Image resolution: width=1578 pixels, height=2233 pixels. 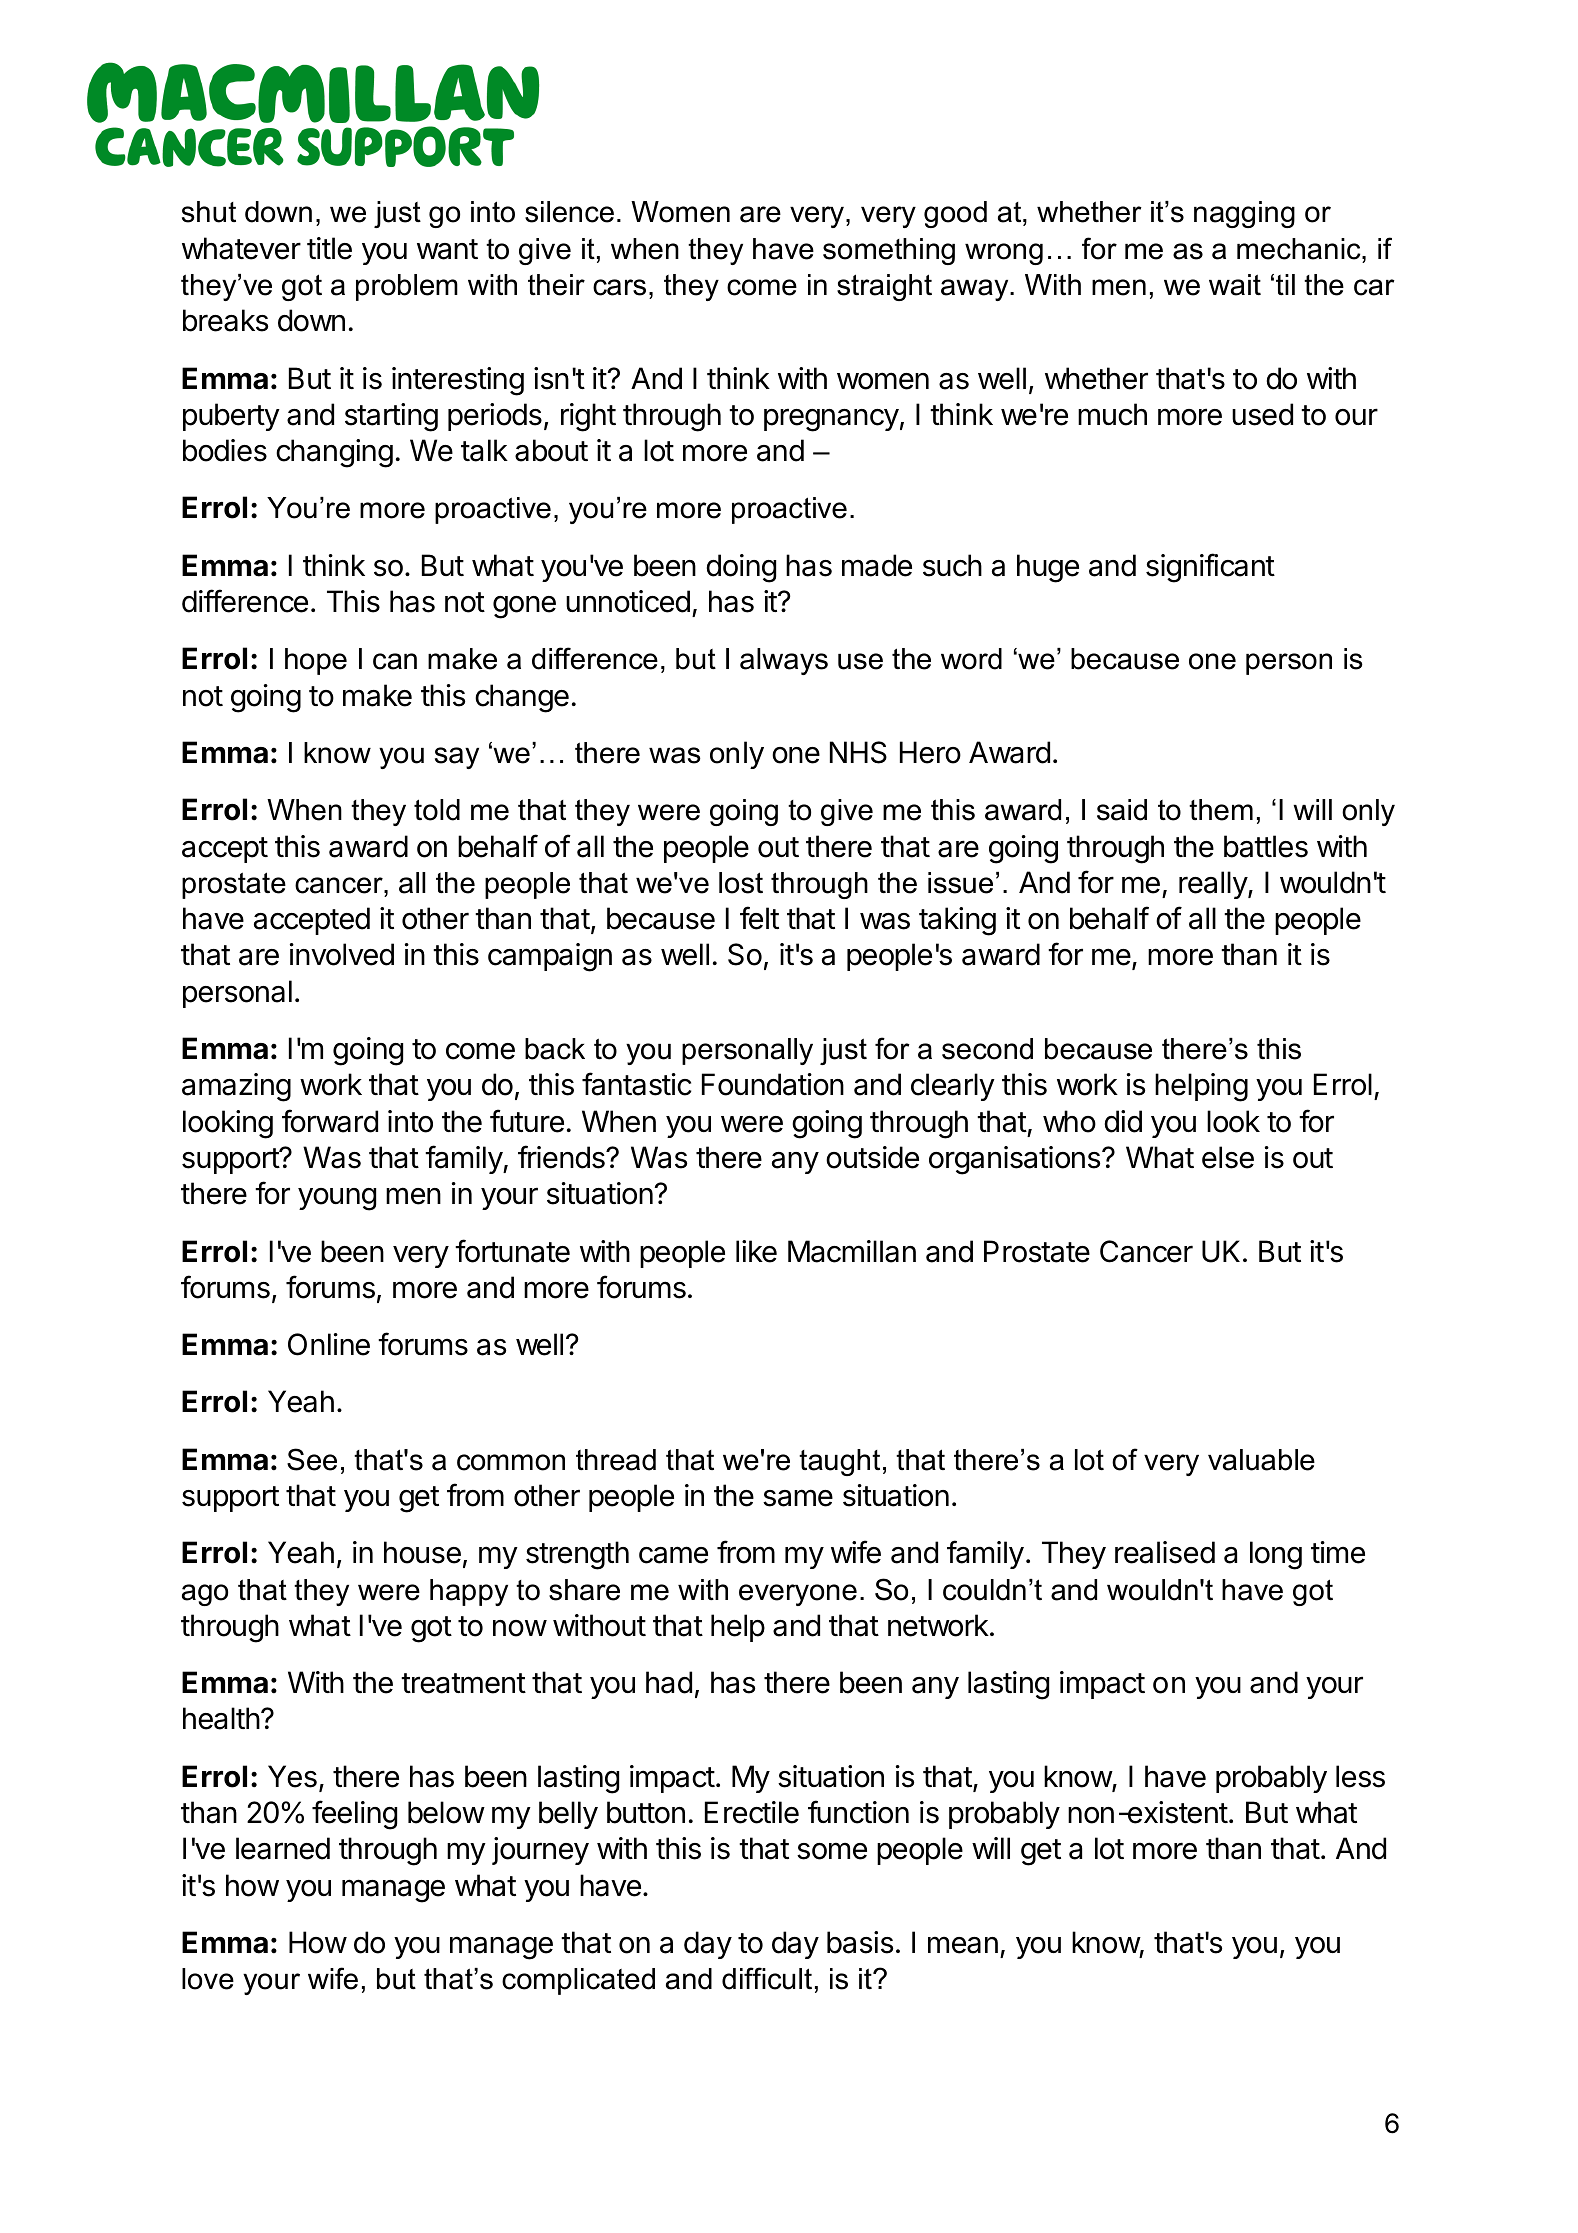 I want to click on Foundation, so click(x=773, y=1084).
